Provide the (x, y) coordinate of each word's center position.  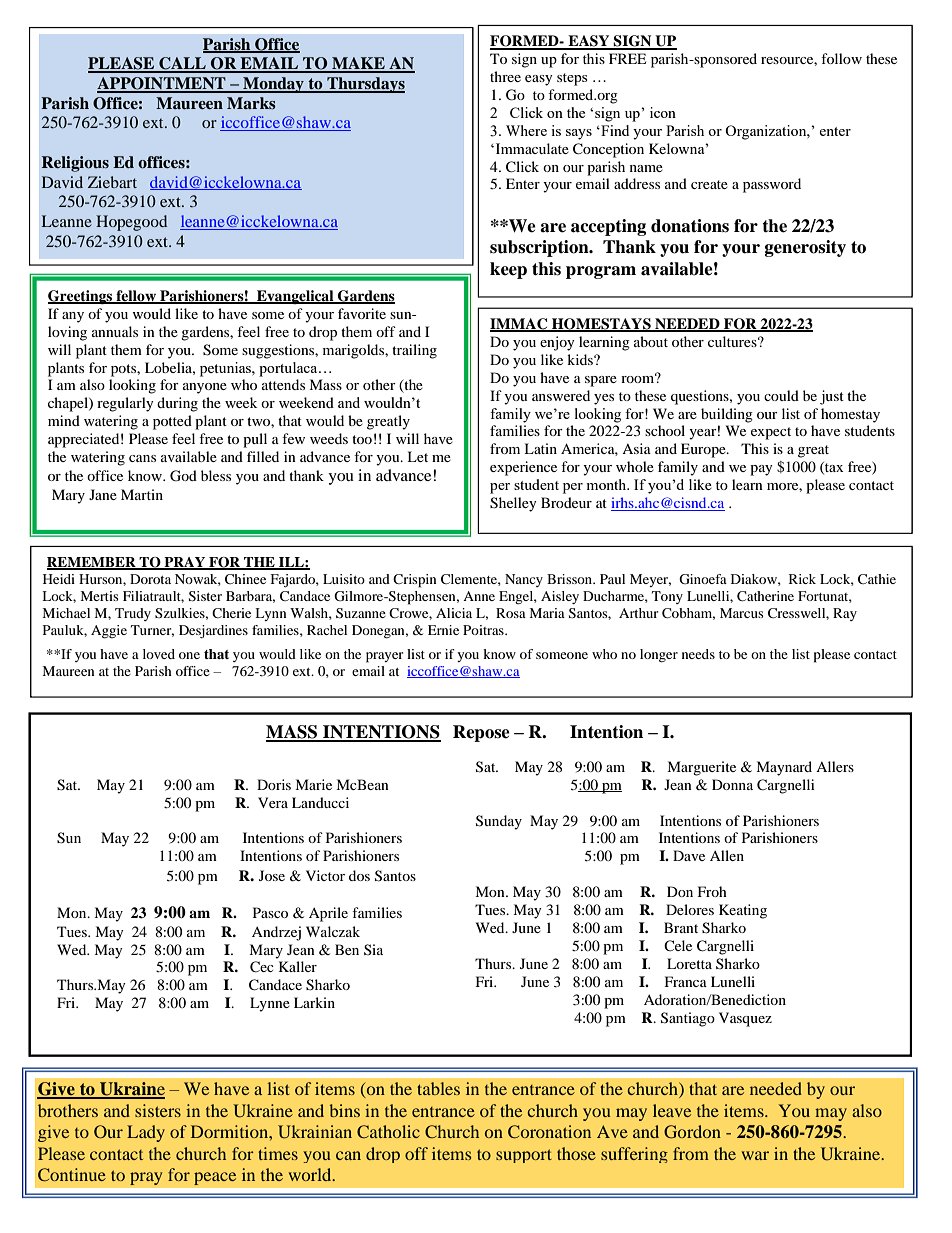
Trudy (133, 614)
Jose (272, 875)
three (505, 76)
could (781, 395)
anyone (205, 388)
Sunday (499, 822)
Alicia (454, 613)
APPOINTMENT (162, 84)
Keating (743, 911)
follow (841, 58)
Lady (146, 1133)
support (524, 1156)
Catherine (765, 596)
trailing (414, 351)
